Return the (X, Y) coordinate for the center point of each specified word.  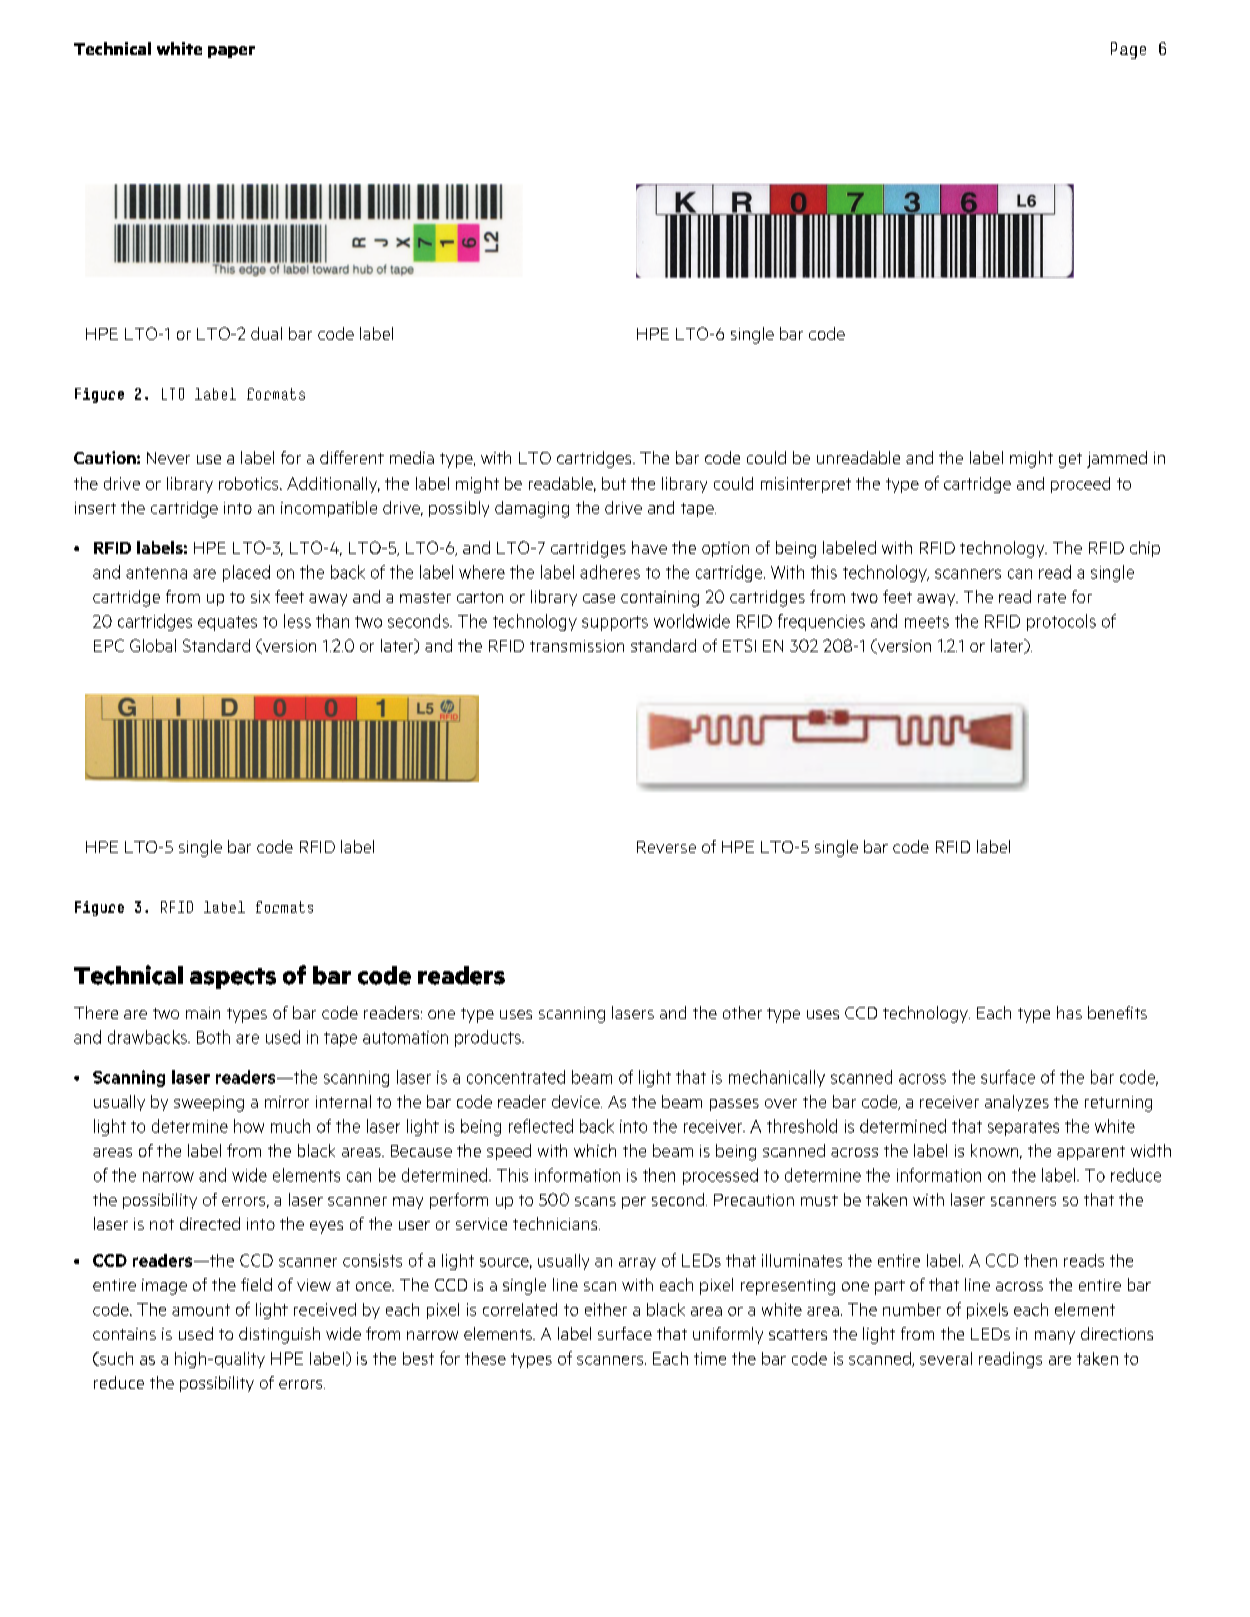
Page (1128, 50)
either (606, 1309)
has (1069, 1012)
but (614, 483)
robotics (250, 483)
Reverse (666, 847)
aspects (233, 978)
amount (201, 1310)
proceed (1080, 485)
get (1070, 460)
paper (231, 52)
